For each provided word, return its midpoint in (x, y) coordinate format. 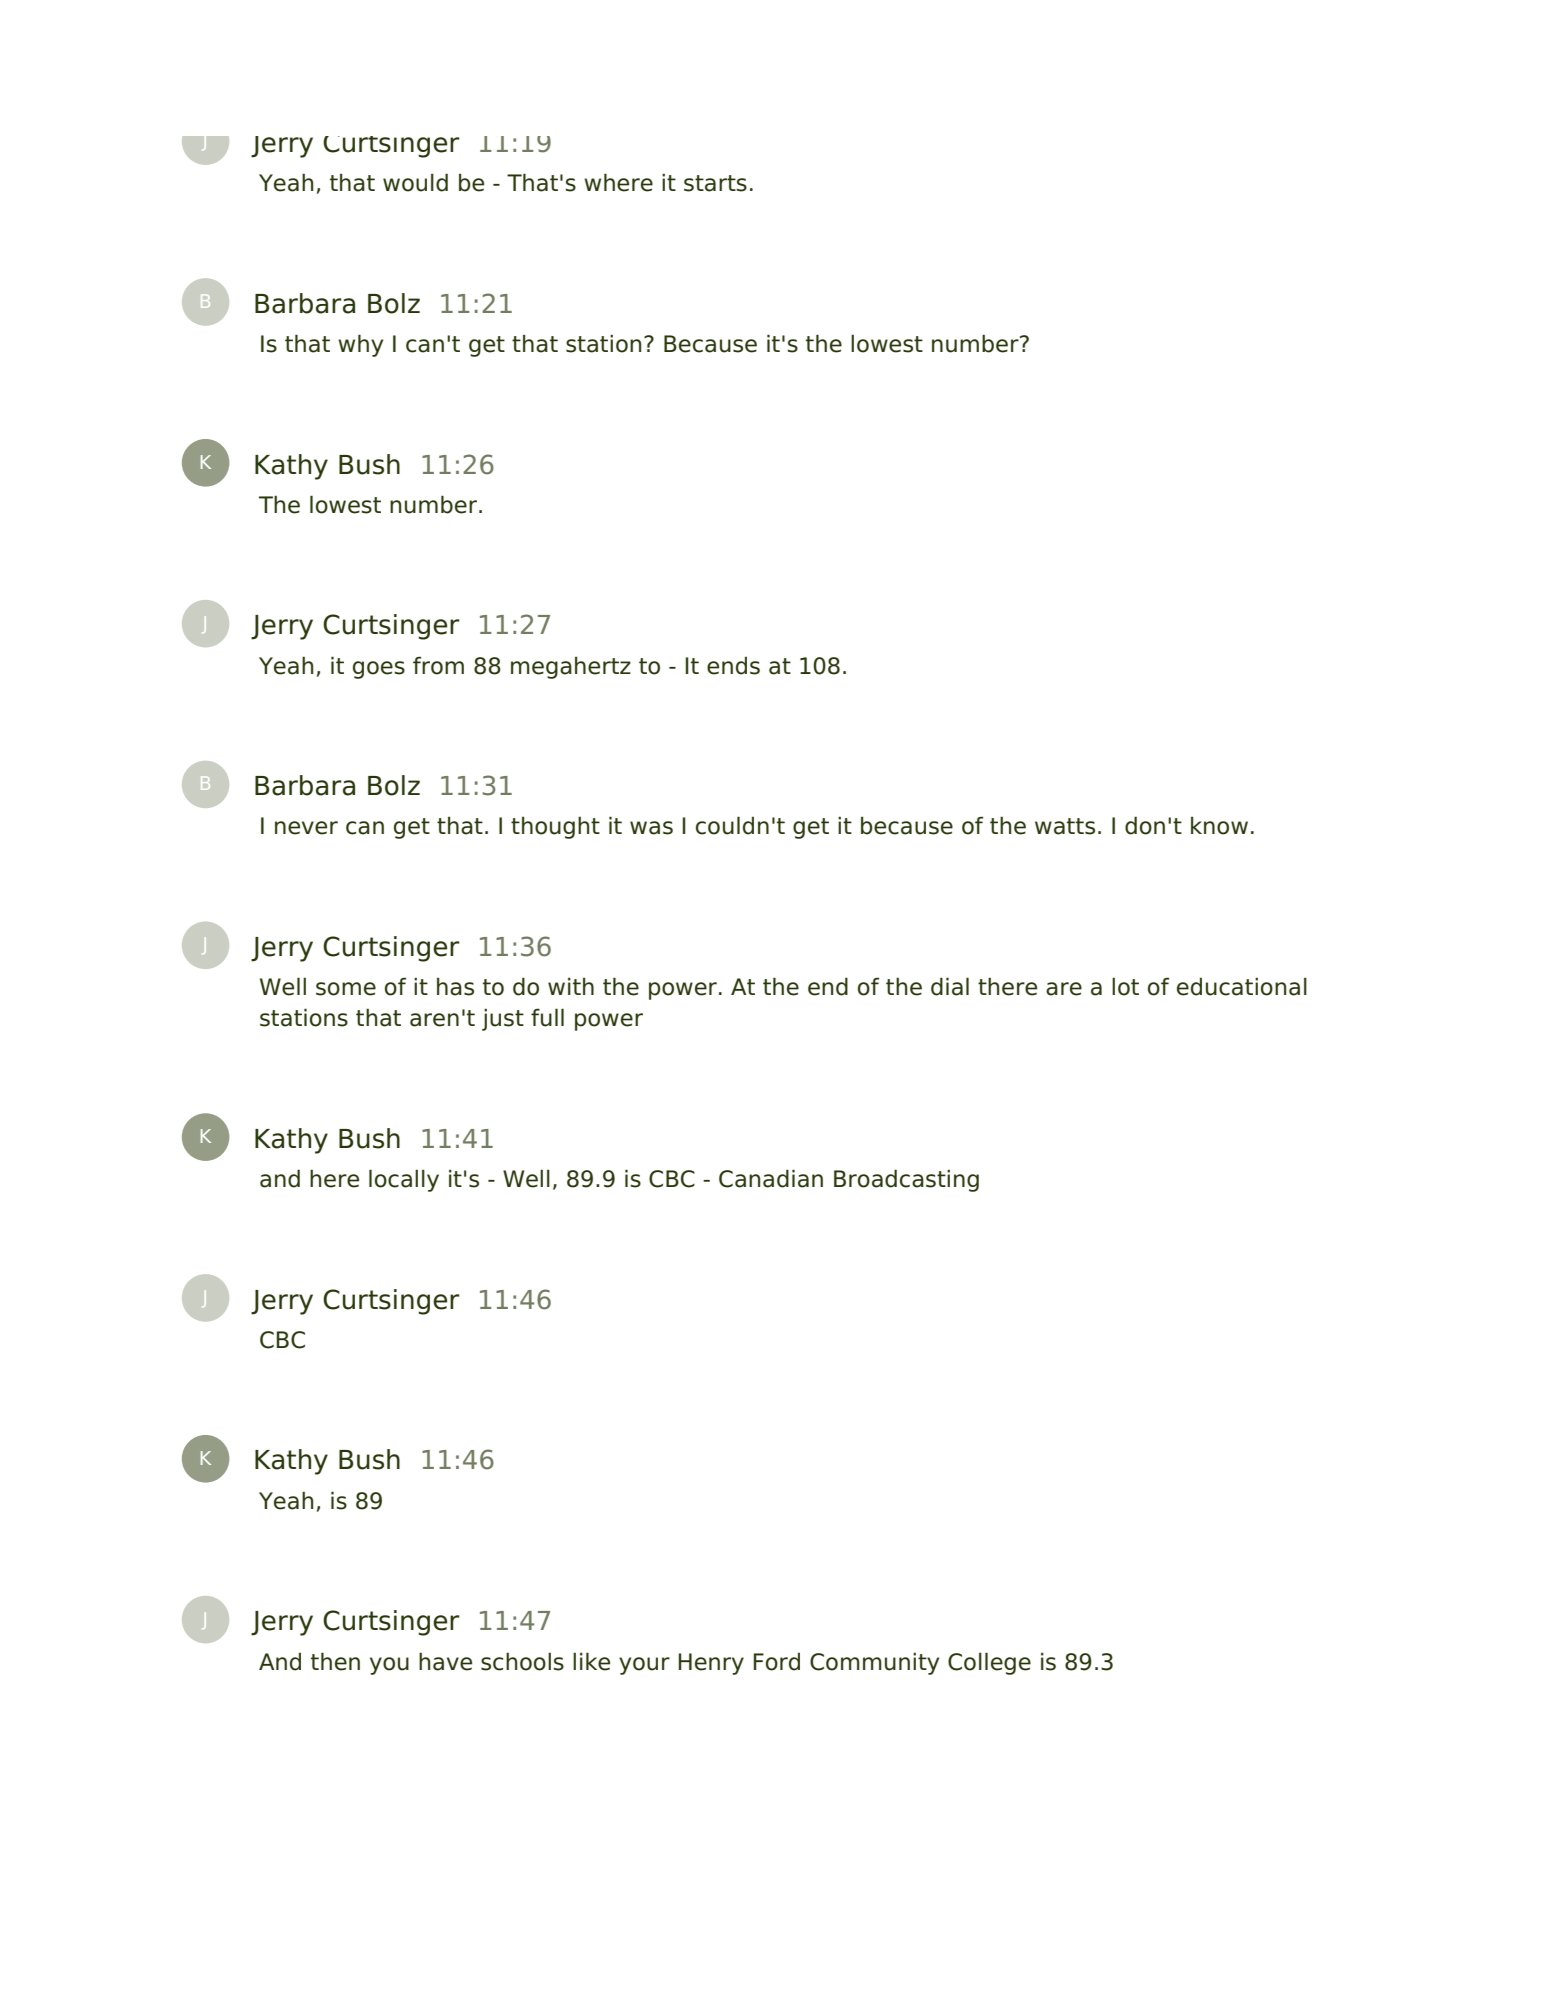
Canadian (771, 1178)
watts (1065, 826)
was (651, 828)
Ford (777, 1662)
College (989, 1663)
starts (715, 183)
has (455, 987)
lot (1125, 986)
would (415, 182)
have (445, 1661)
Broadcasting (906, 1180)
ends (733, 666)
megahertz (571, 668)
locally (404, 1180)
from (438, 665)
